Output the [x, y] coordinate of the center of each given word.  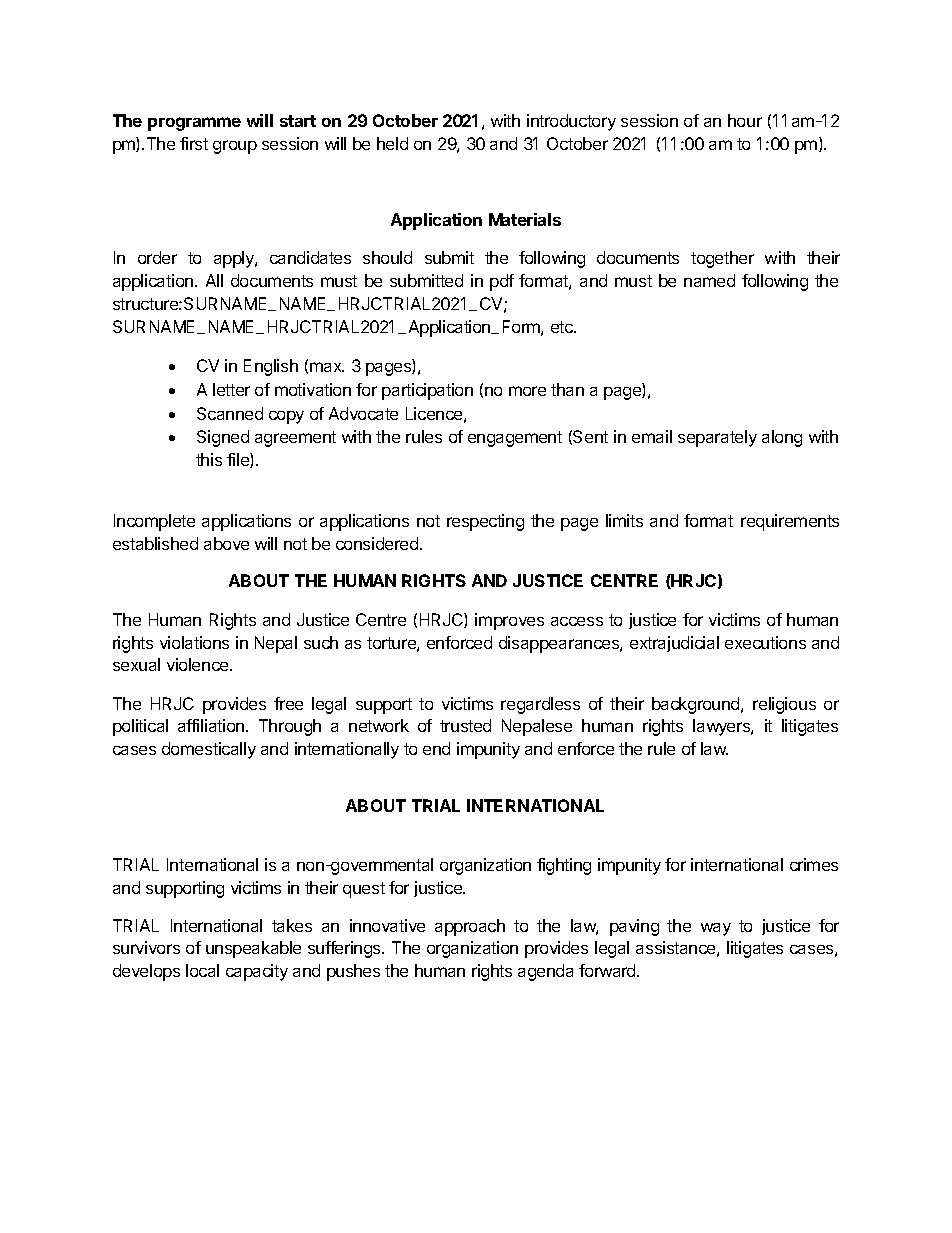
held [392, 143]
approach [470, 927]
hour [745, 120]
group [235, 147]
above [226, 543]
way [716, 929]
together [722, 259]
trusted [465, 725]
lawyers [722, 727]
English [271, 367]
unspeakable [253, 949]
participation [427, 391]
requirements [790, 522]
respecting [485, 522]
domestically [209, 750]
